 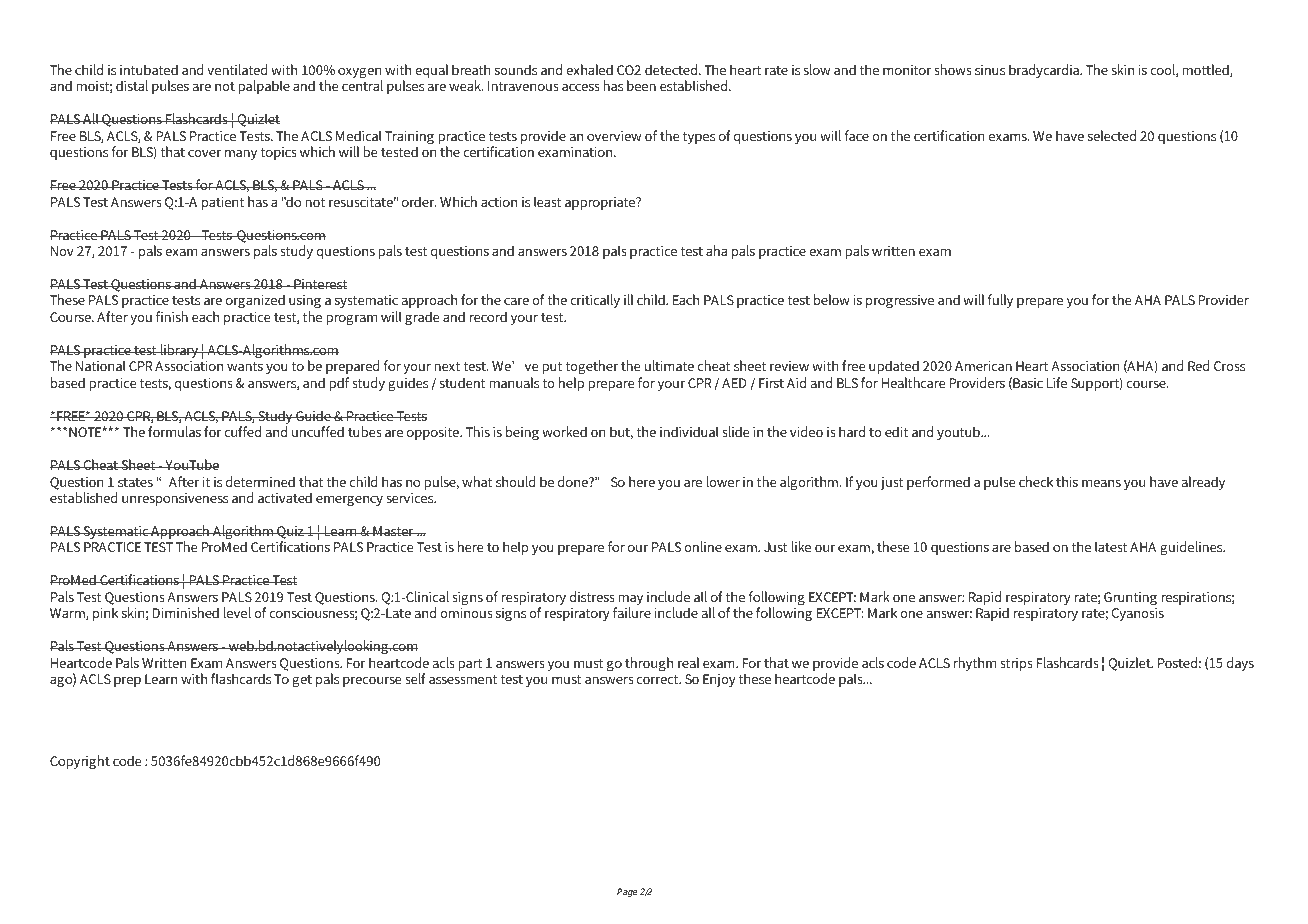 I want to click on intubated, so click(x=149, y=69).
